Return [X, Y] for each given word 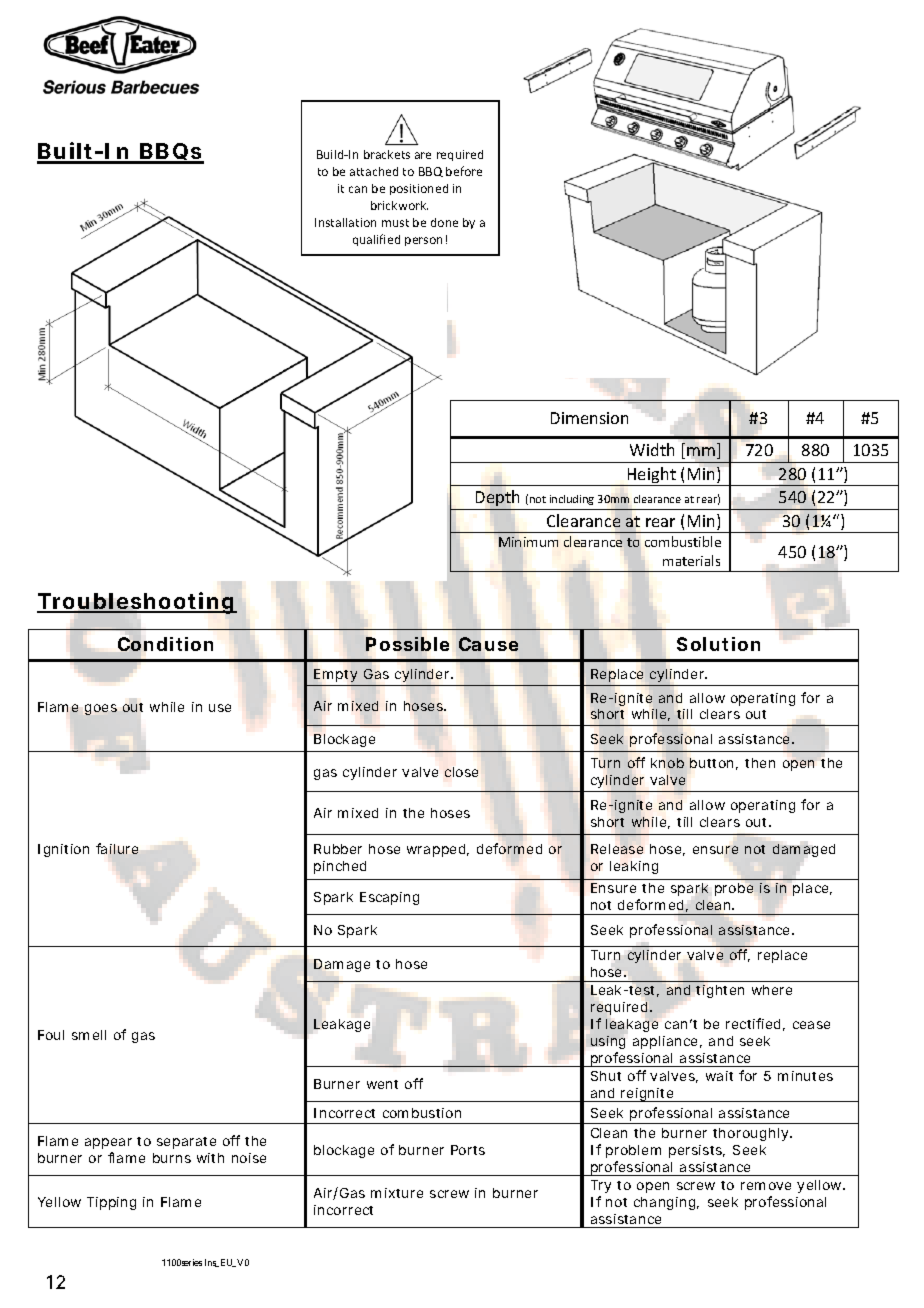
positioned [419, 189]
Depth [497, 498]
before [464, 171]
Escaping [389, 898]
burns [172, 1158]
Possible [407, 644]
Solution [718, 644]
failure [117, 848]
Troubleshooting [136, 604]
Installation [345, 222]
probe [734, 889]
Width [652, 449]
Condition [165, 645]
